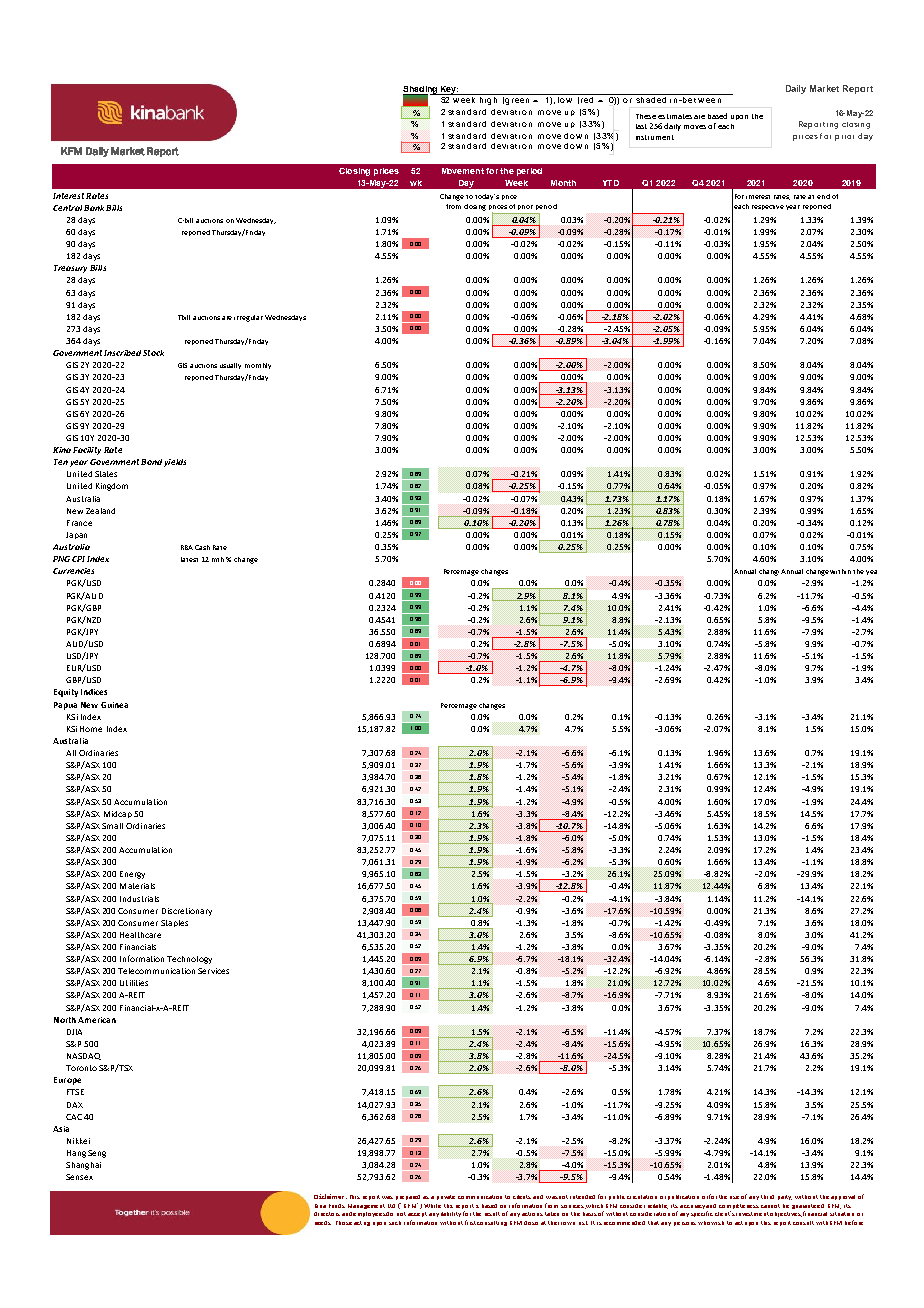  Describe the element at coordinates (187, 912) in the screenshot. I see `Discretionary` at that location.
